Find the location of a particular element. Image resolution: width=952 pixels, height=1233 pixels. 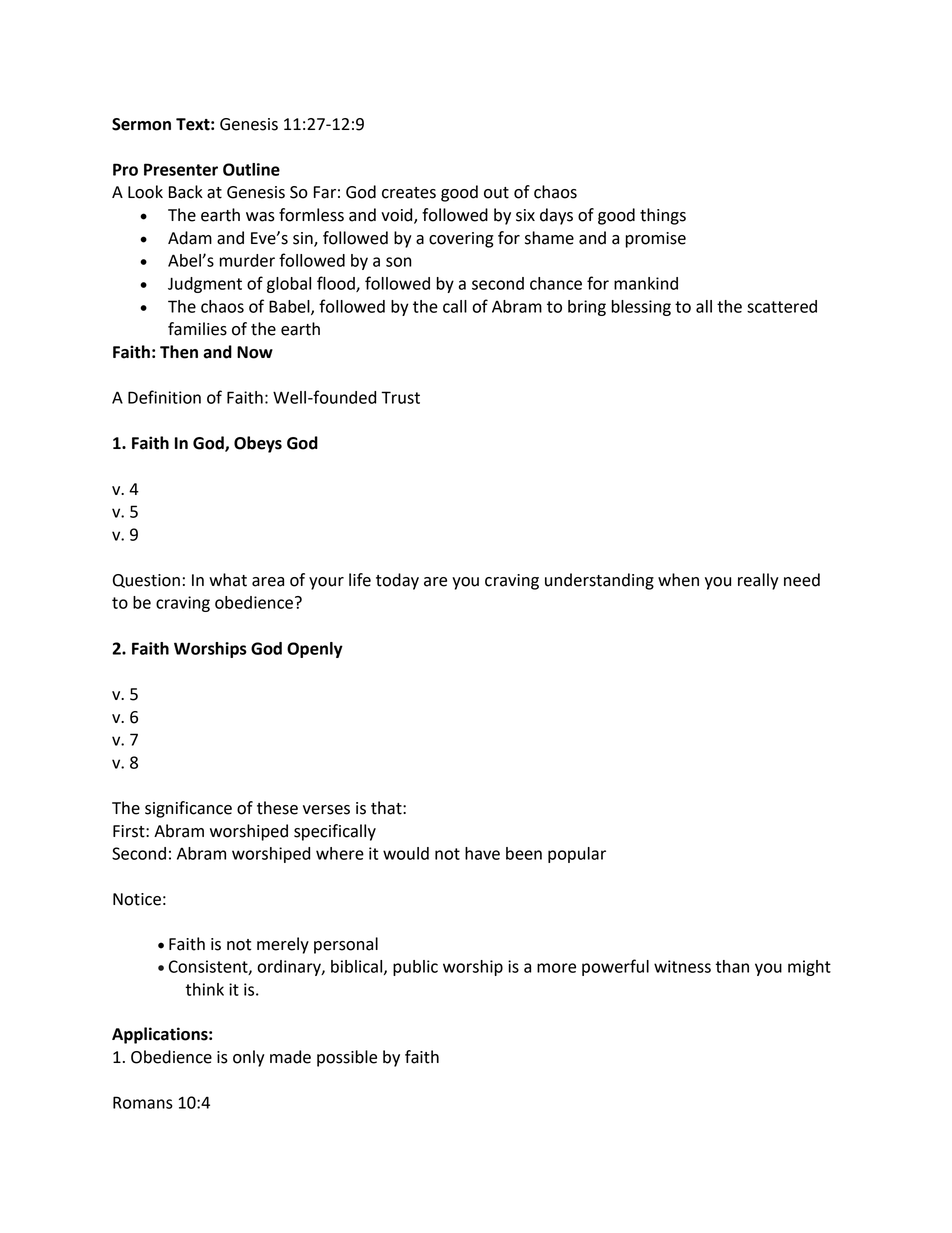

Obeys is located at coordinates (258, 444).
